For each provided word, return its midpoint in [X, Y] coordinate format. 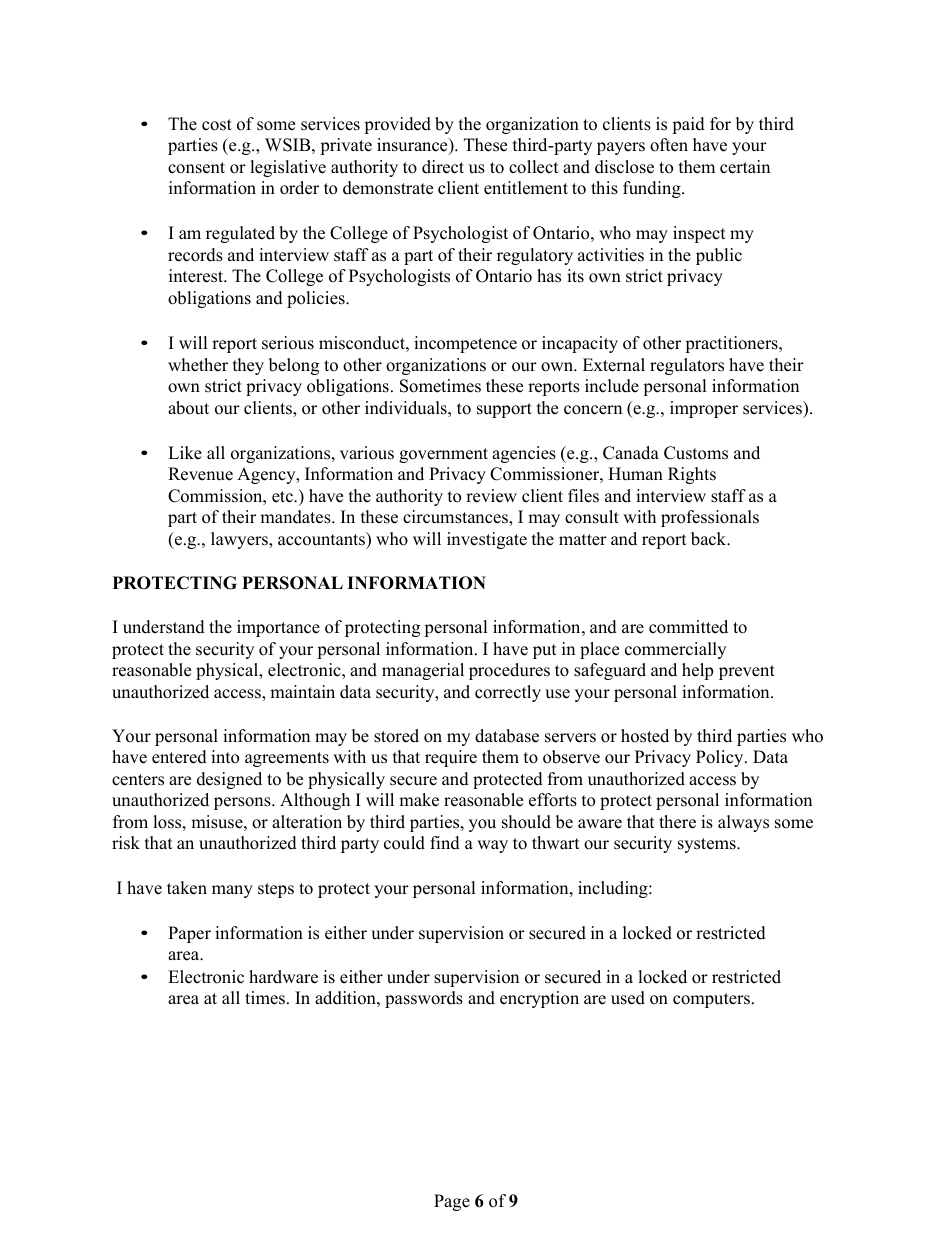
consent [196, 168]
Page [452, 1202]
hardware [283, 977]
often [669, 145]
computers [713, 1000]
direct [443, 167]
